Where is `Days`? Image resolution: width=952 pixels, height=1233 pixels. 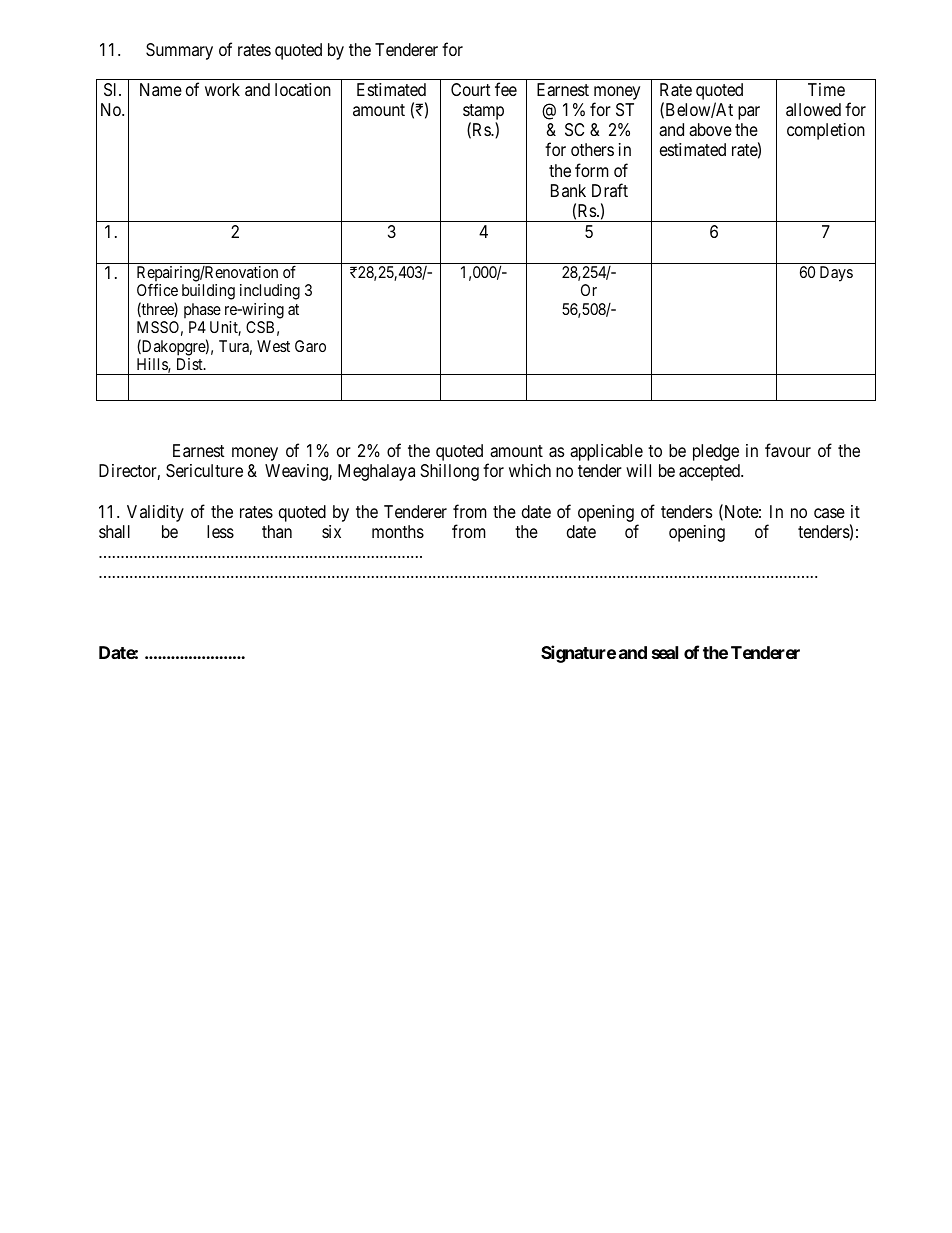 Days is located at coordinates (836, 274).
